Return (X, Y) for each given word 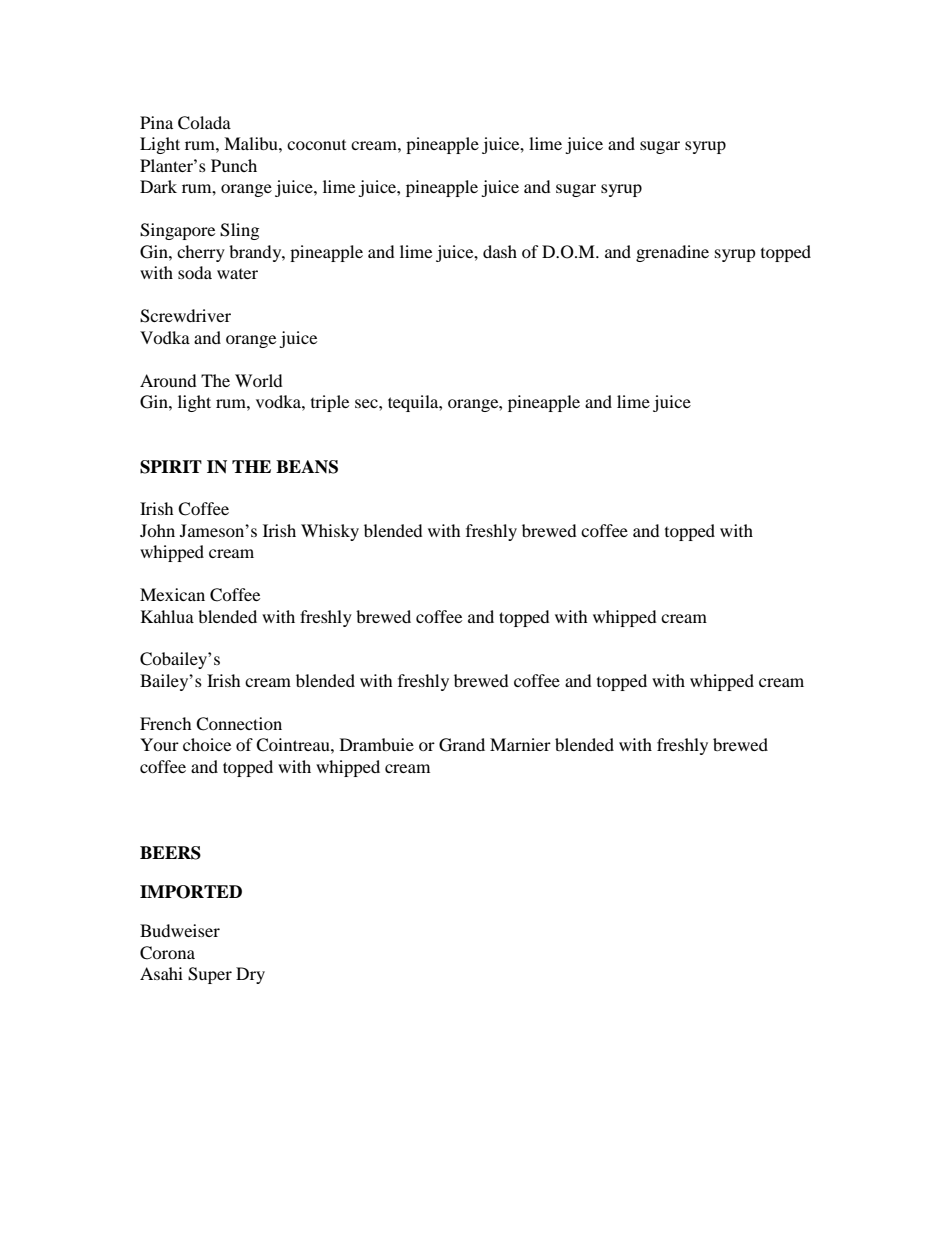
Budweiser (180, 930)
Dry (250, 975)
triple (330, 403)
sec (367, 403)
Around (168, 380)
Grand (462, 745)
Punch (234, 165)
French (166, 723)
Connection (239, 724)
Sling (239, 231)
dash (500, 251)
